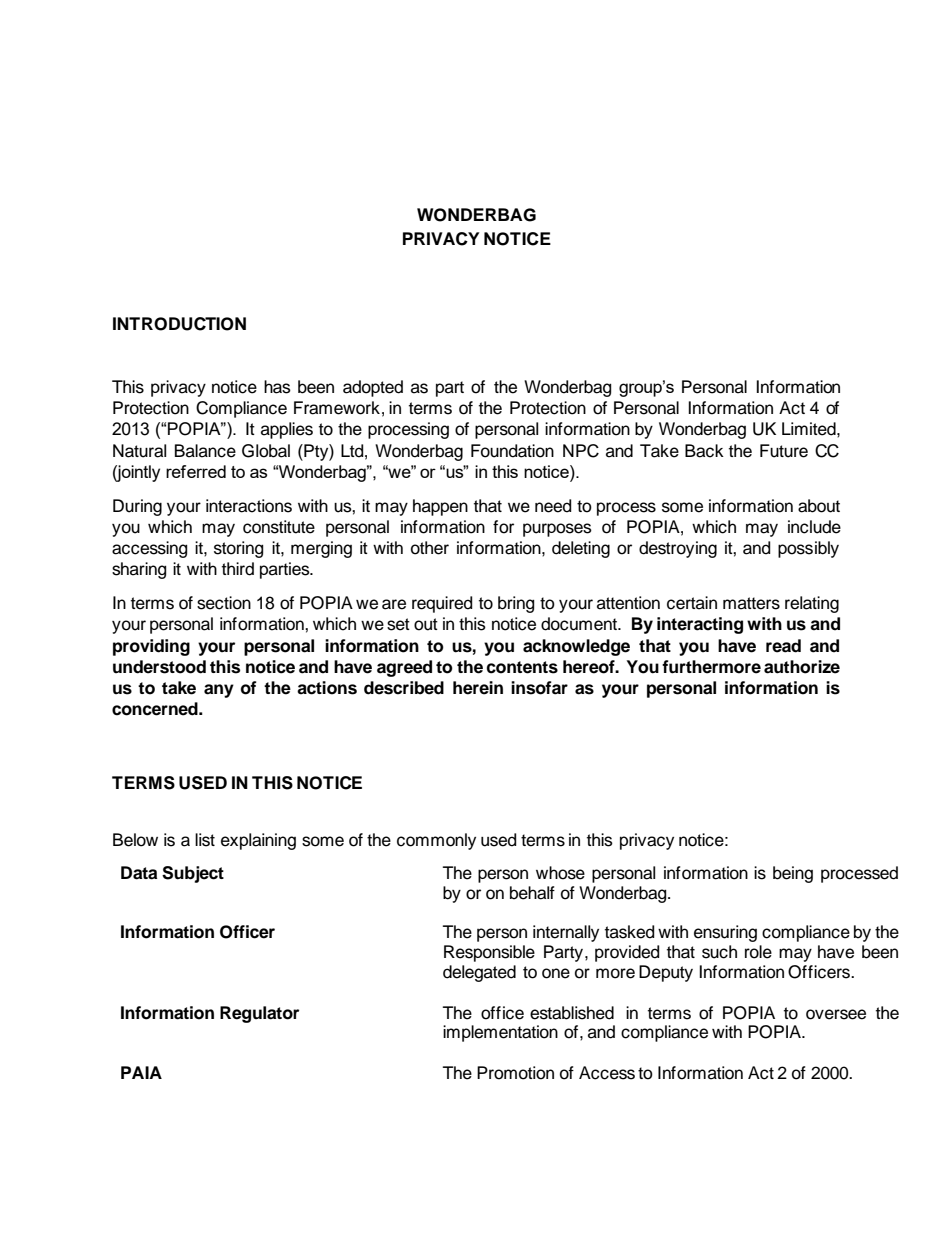  I want to click on Future, so click(784, 451).
